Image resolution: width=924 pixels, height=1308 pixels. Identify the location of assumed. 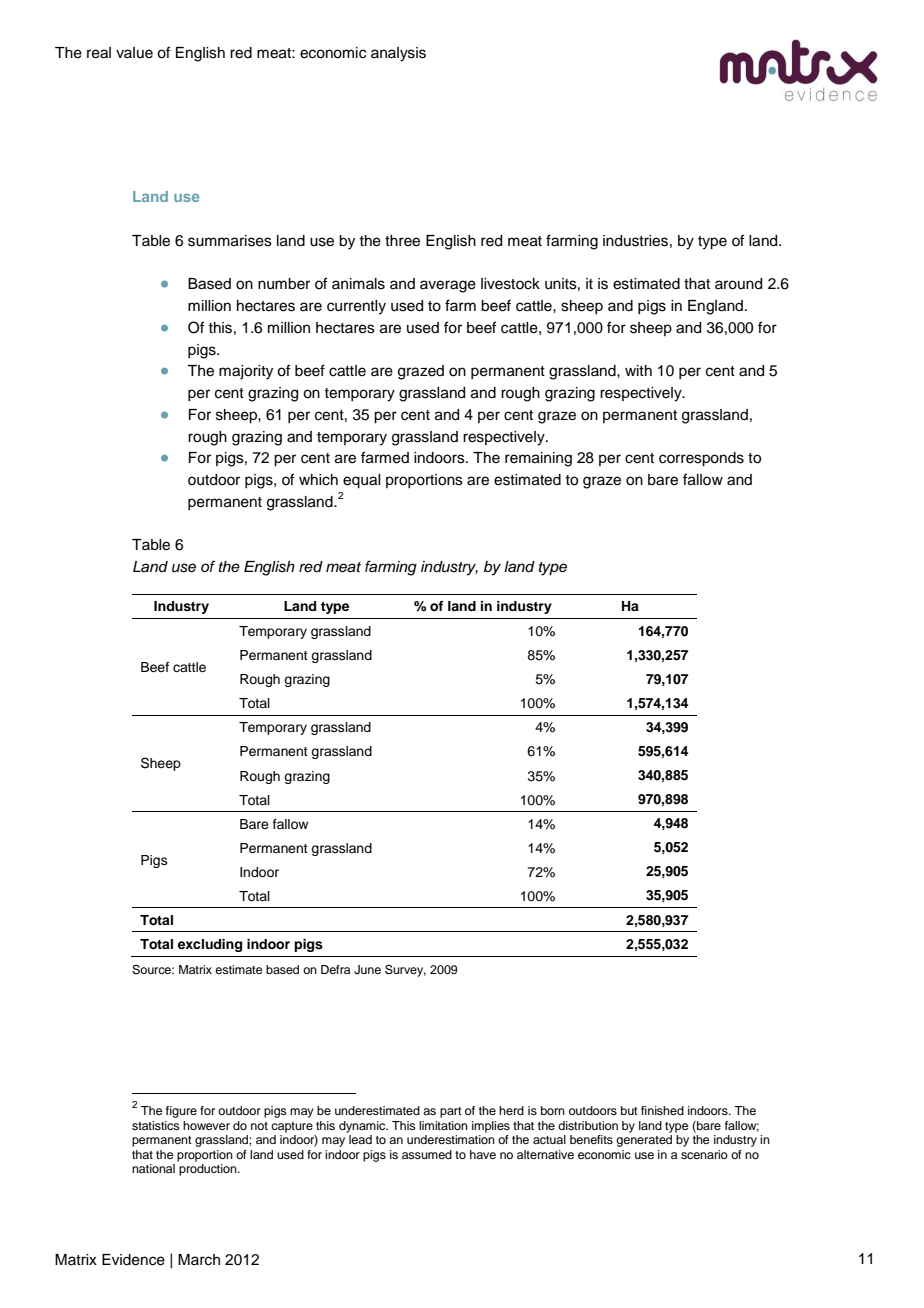
(427, 1154).
